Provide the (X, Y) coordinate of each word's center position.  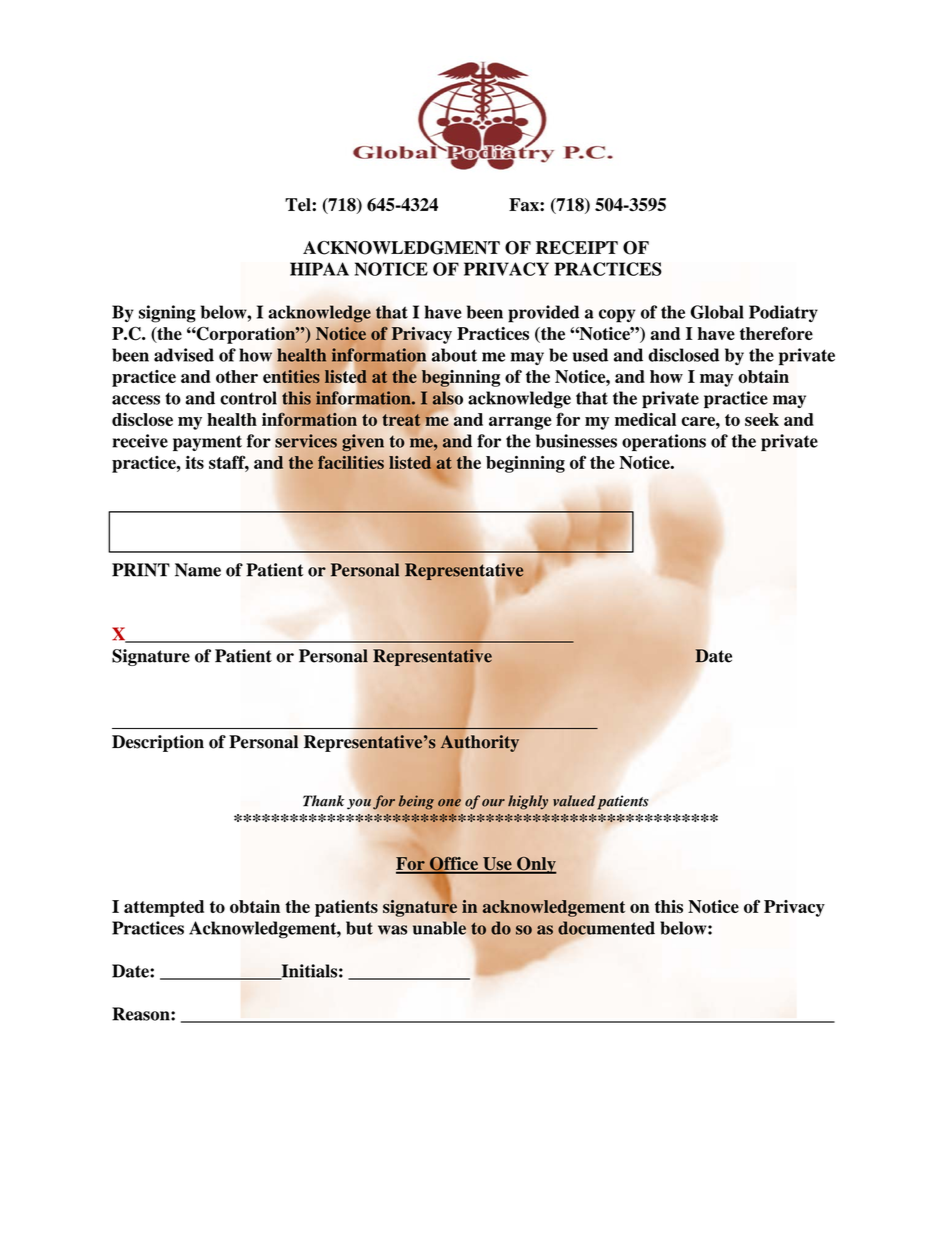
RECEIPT (577, 248)
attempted (164, 908)
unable (439, 928)
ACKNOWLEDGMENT (401, 248)
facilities (351, 462)
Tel (299, 204)
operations (664, 442)
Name (198, 570)
